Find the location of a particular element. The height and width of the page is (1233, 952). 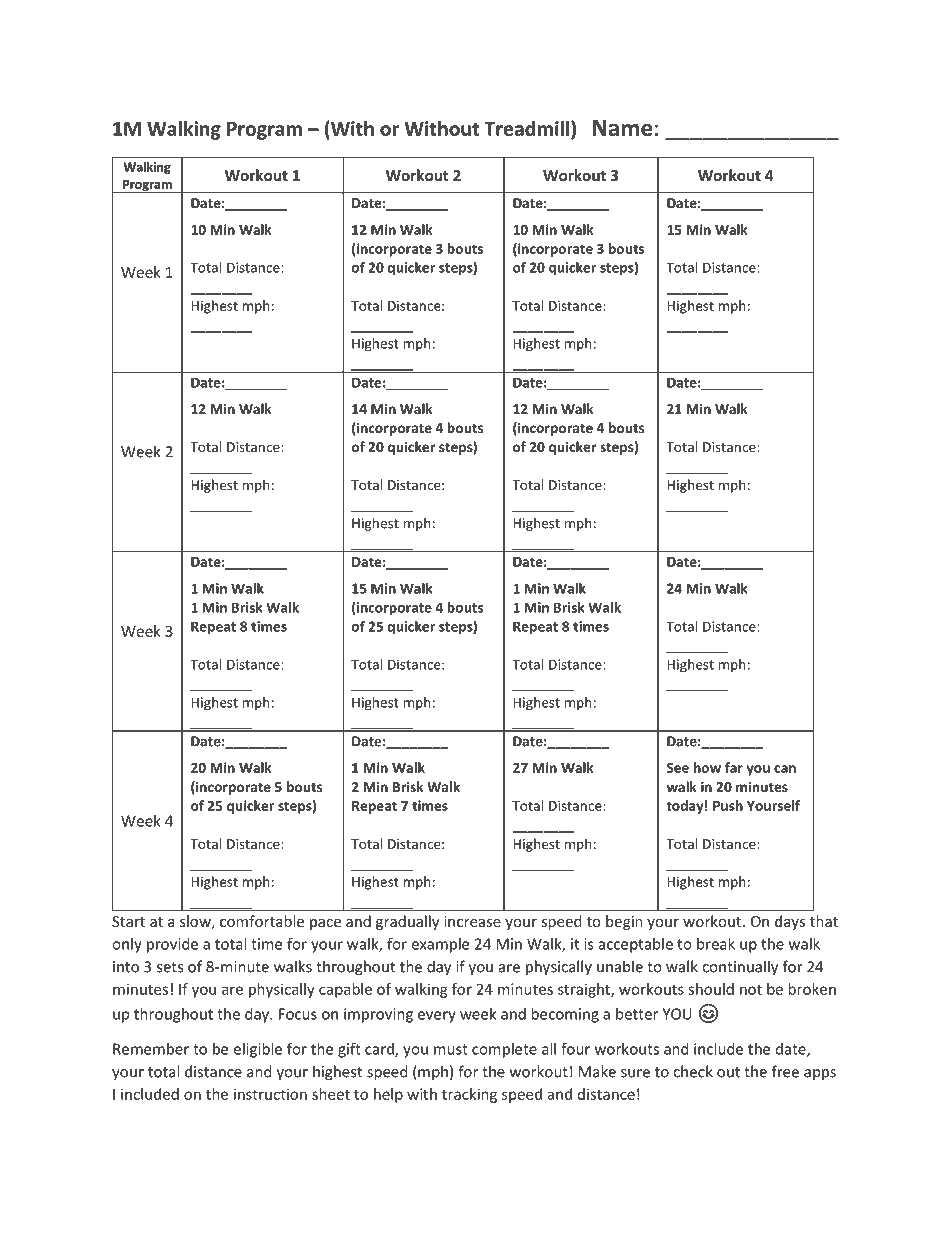

See is located at coordinates (678, 768).
